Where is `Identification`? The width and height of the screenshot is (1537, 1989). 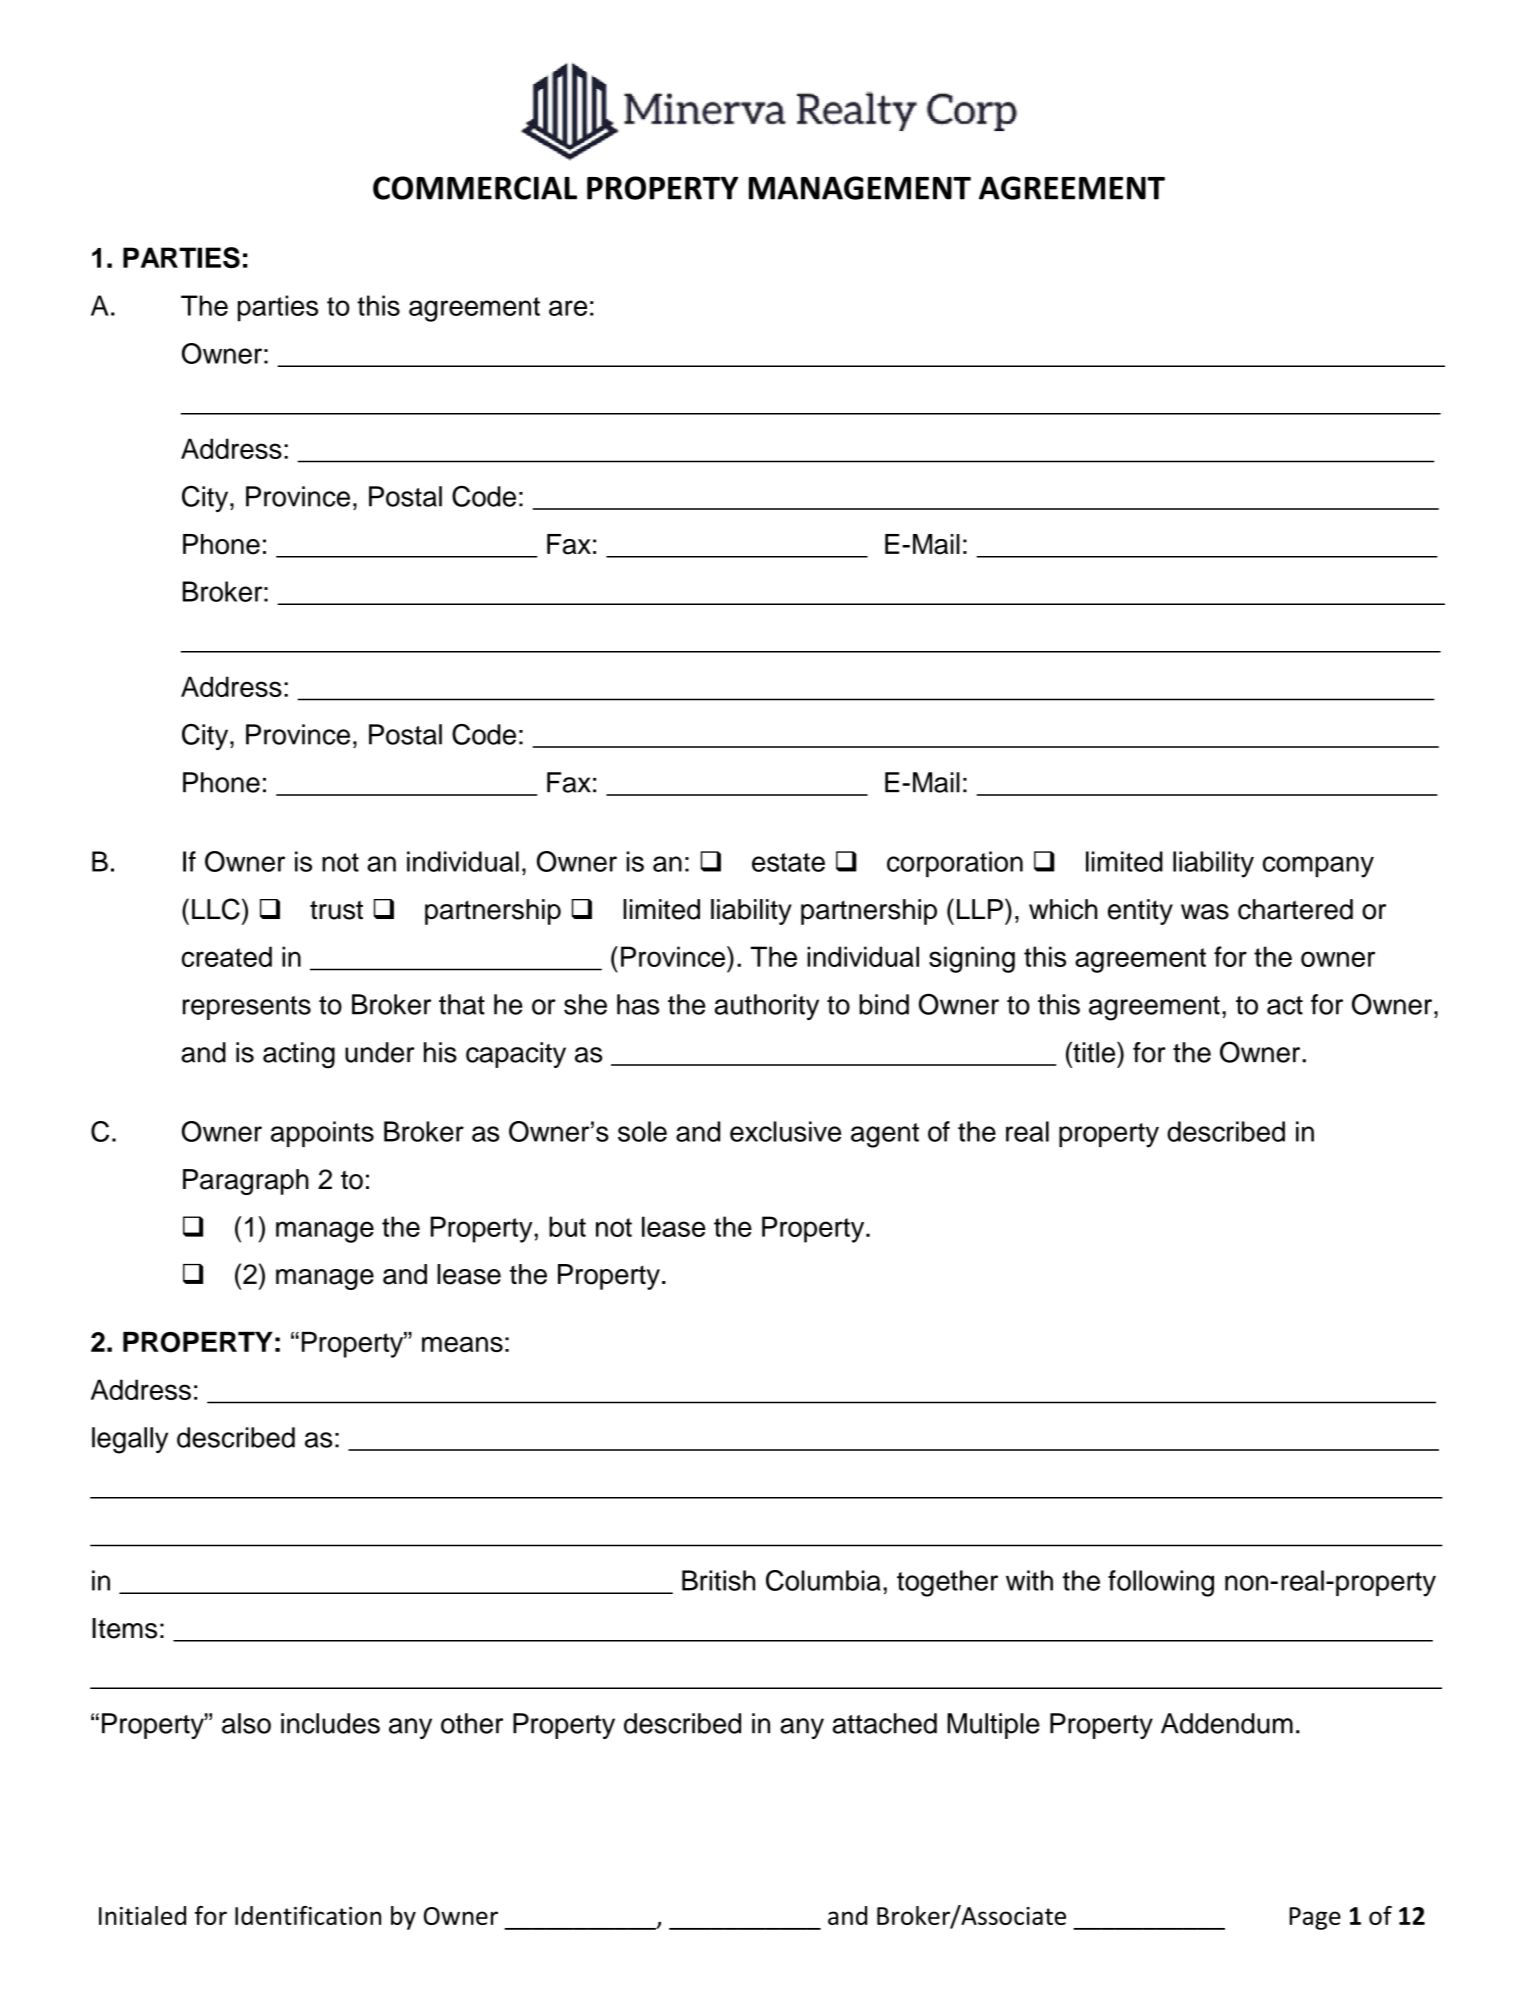 Identification is located at coordinates (308, 1915).
